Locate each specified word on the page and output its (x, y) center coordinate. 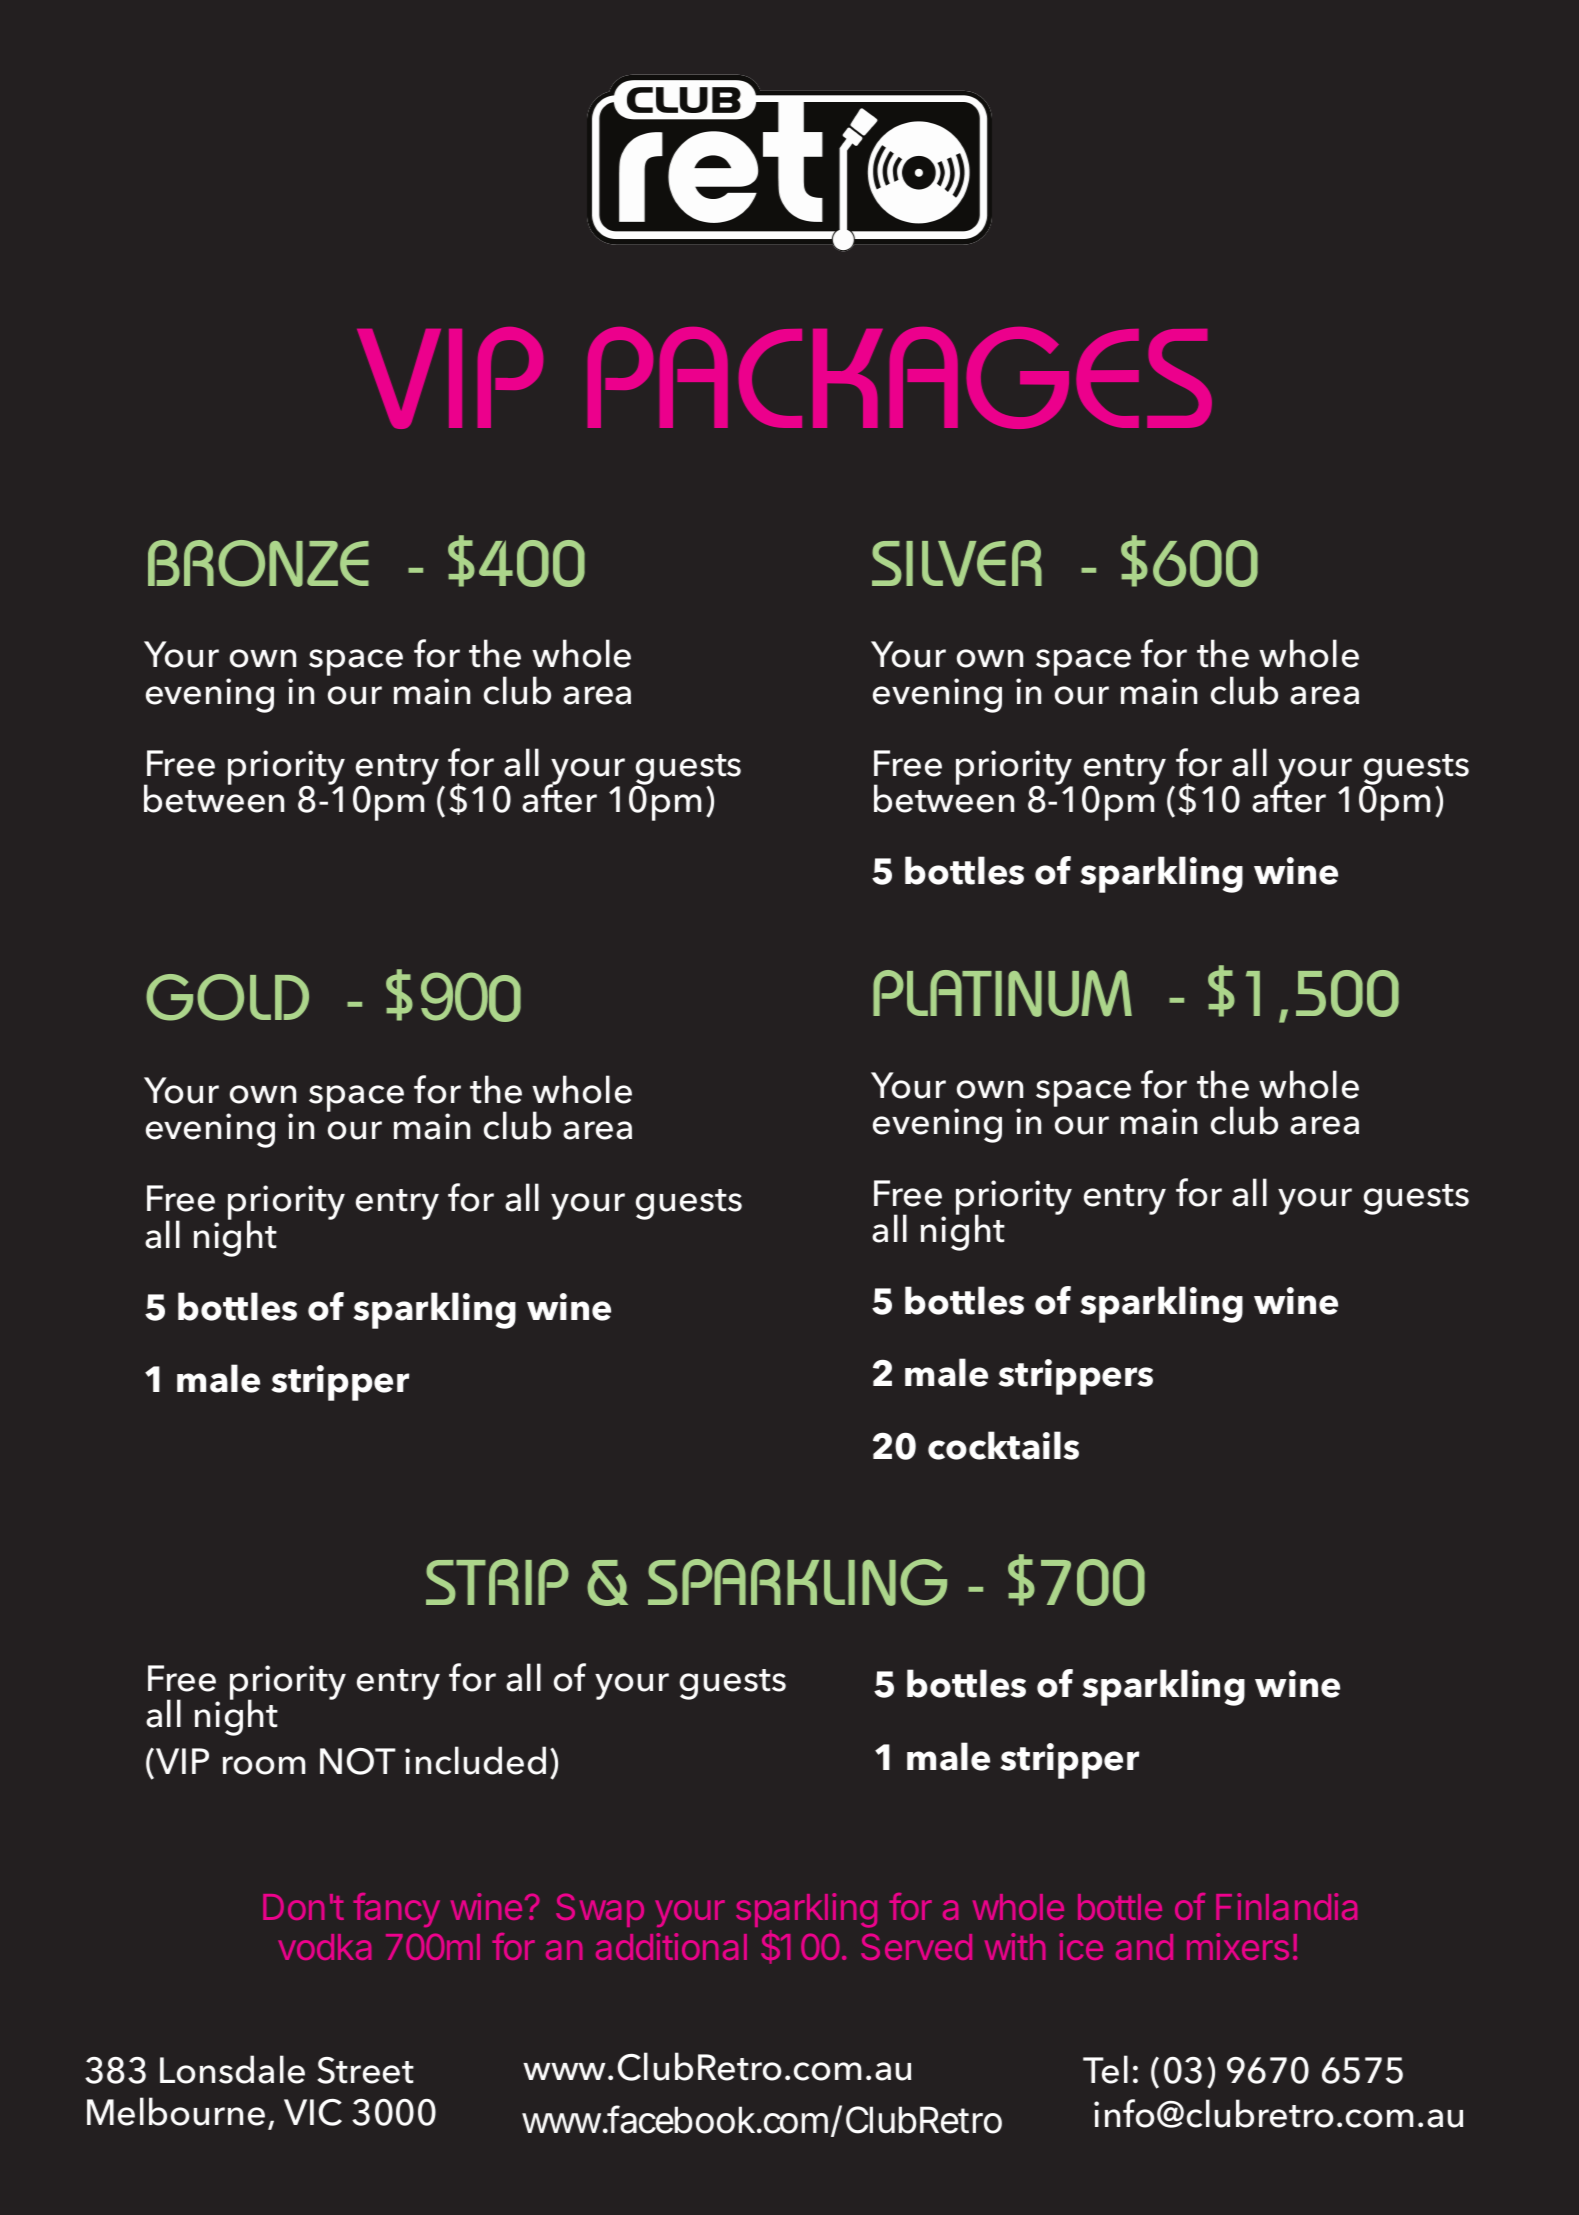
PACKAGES (900, 378)
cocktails (1003, 1445)
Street (365, 2070)
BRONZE (258, 563)
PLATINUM (1002, 993)
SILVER (957, 563)
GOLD (227, 997)
